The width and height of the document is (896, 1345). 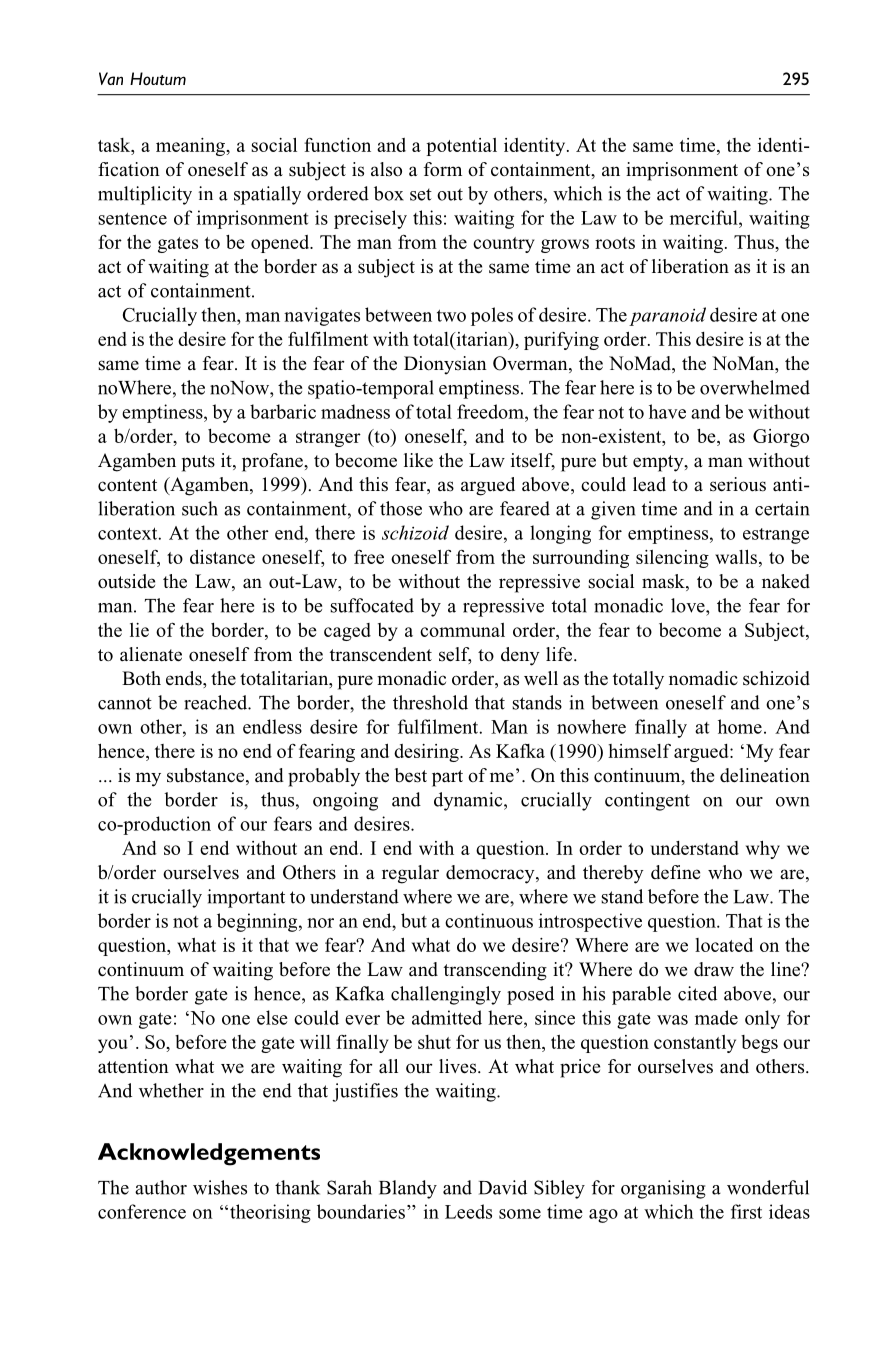 I want to click on organising, so click(x=663, y=1189).
